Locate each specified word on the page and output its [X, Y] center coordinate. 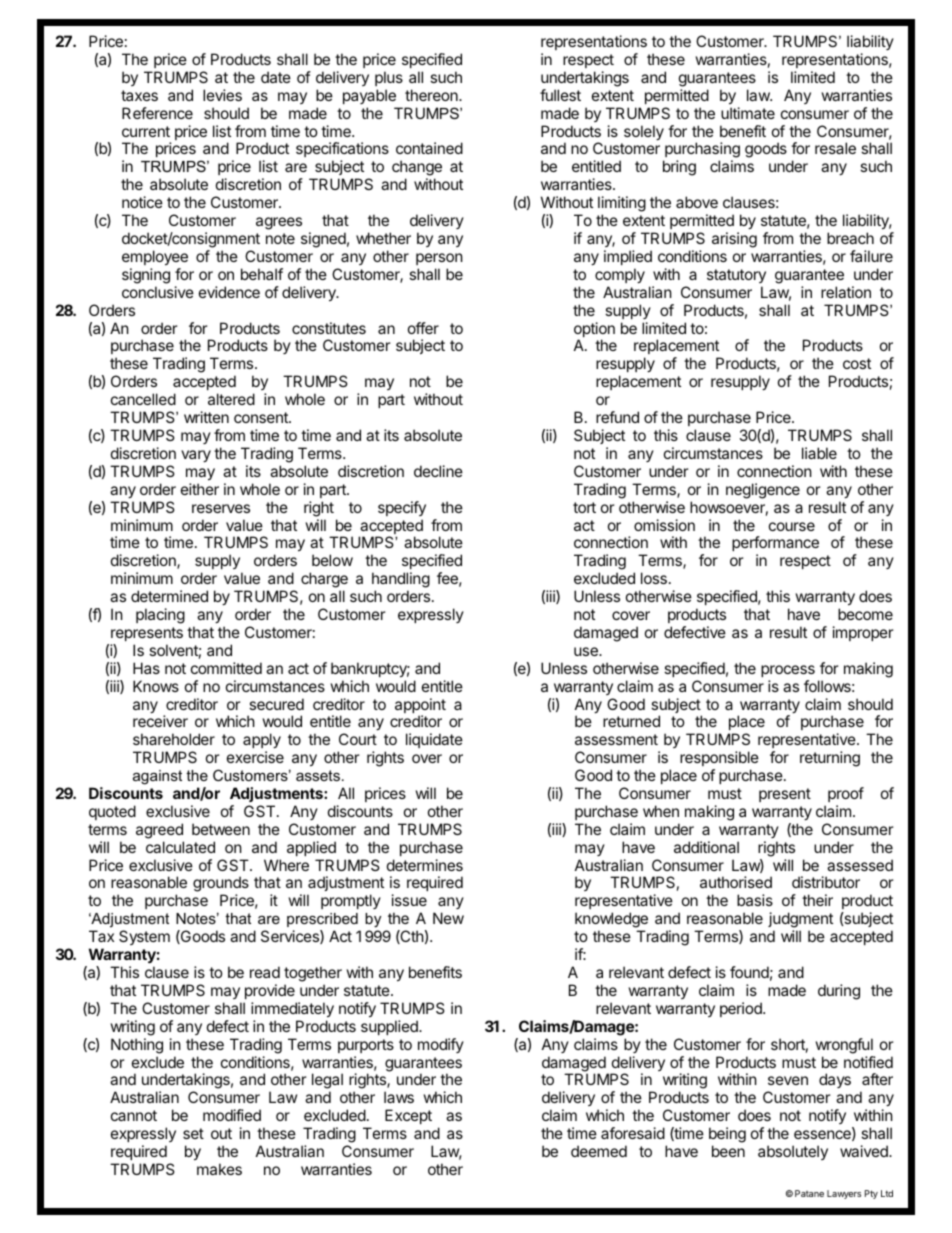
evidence [229, 292]
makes [219, 1169]
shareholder [174, 739]
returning [830, 759]
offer [423, 328]
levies [222, 95]
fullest [560, 95]
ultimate [748, 113]
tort [584, 507]
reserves [221, 508]
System [144, 937]
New [448, 918]
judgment [800, 921]
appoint [420, 707]
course [792, 526]
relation [846, 292]
